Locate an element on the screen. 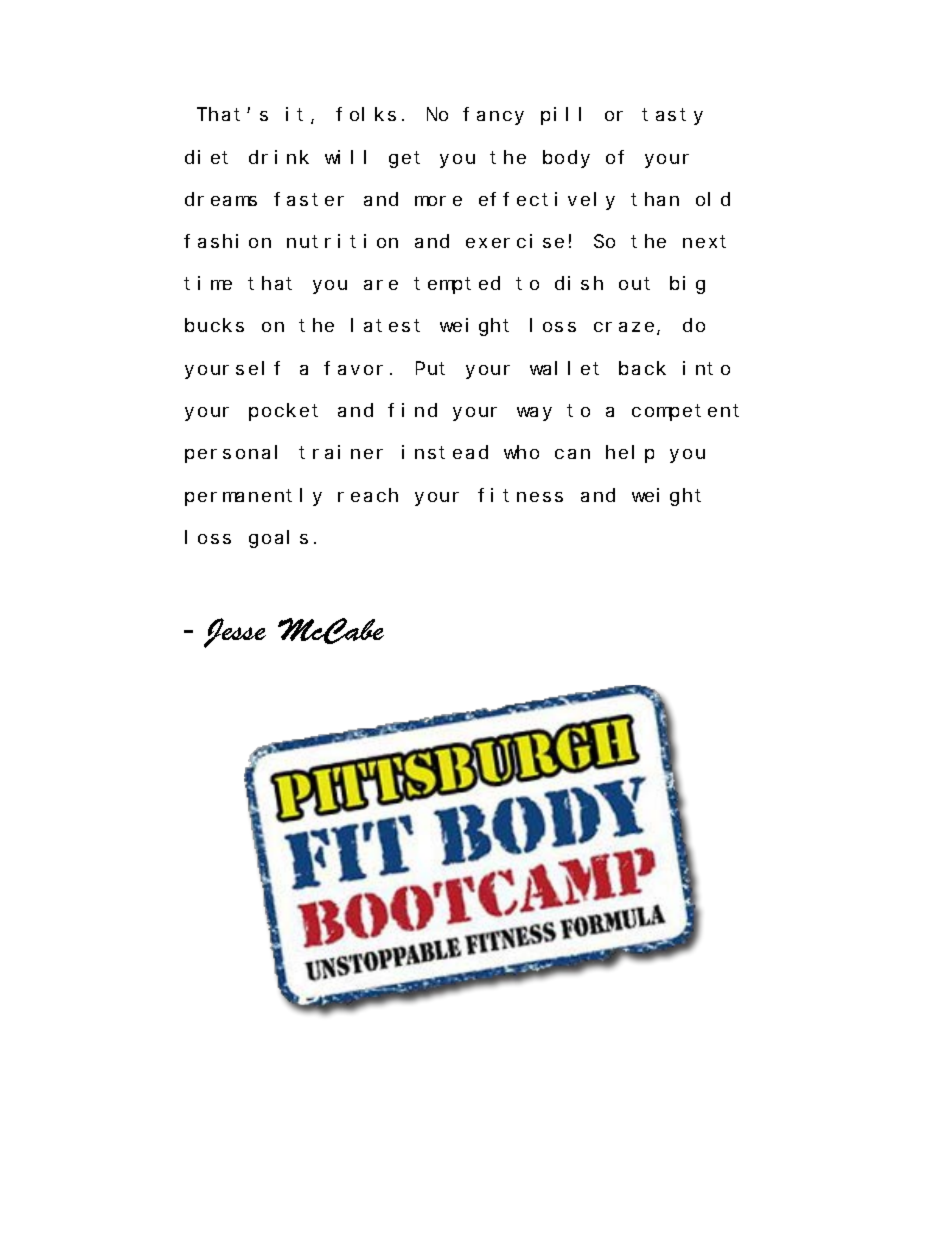  more is located at coordinates (438, 201).
